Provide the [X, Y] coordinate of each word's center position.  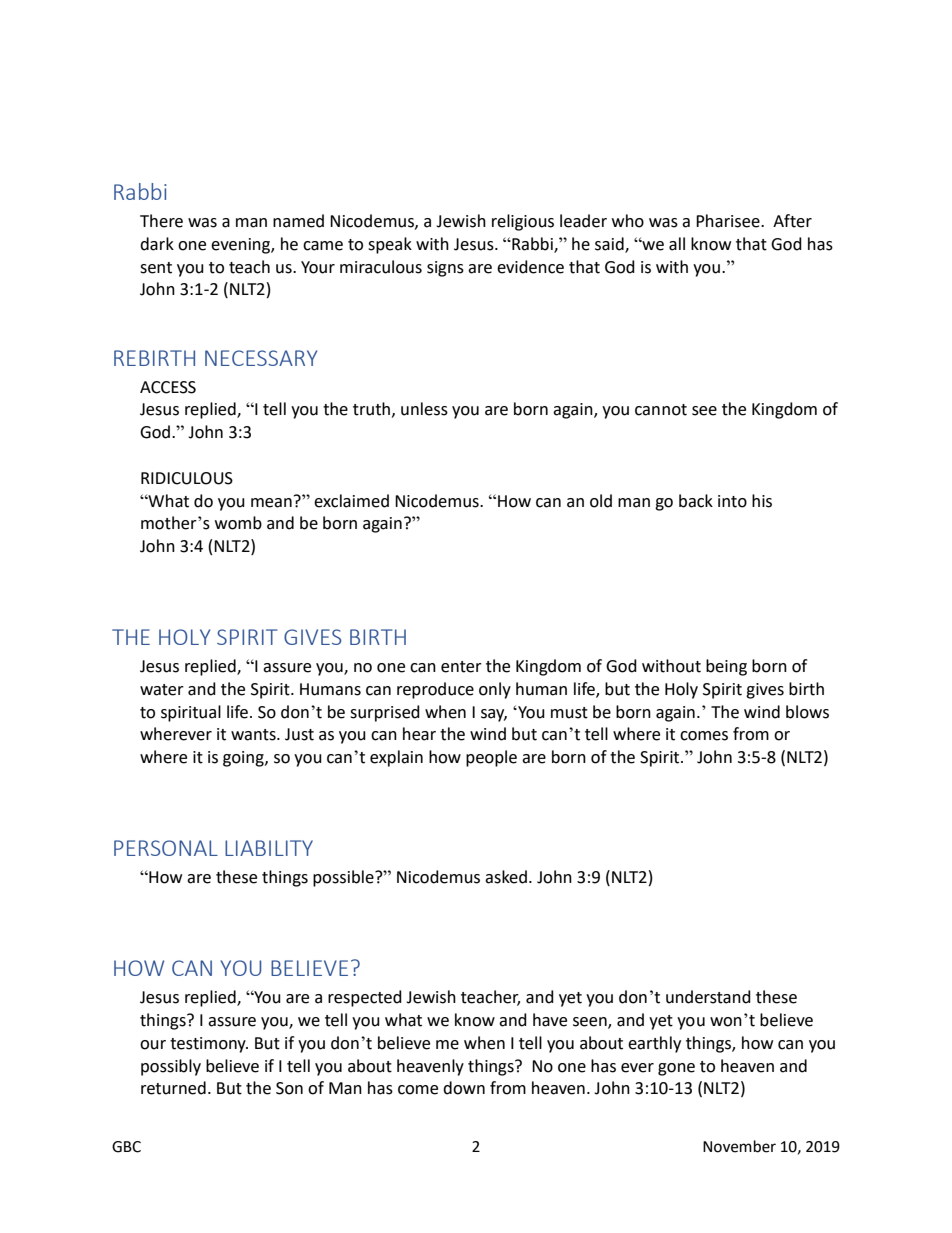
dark [157, 244]
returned [173, 1088]
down [464, 1088]
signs [445, 269]
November [739, 1146]
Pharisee [729, 221]
